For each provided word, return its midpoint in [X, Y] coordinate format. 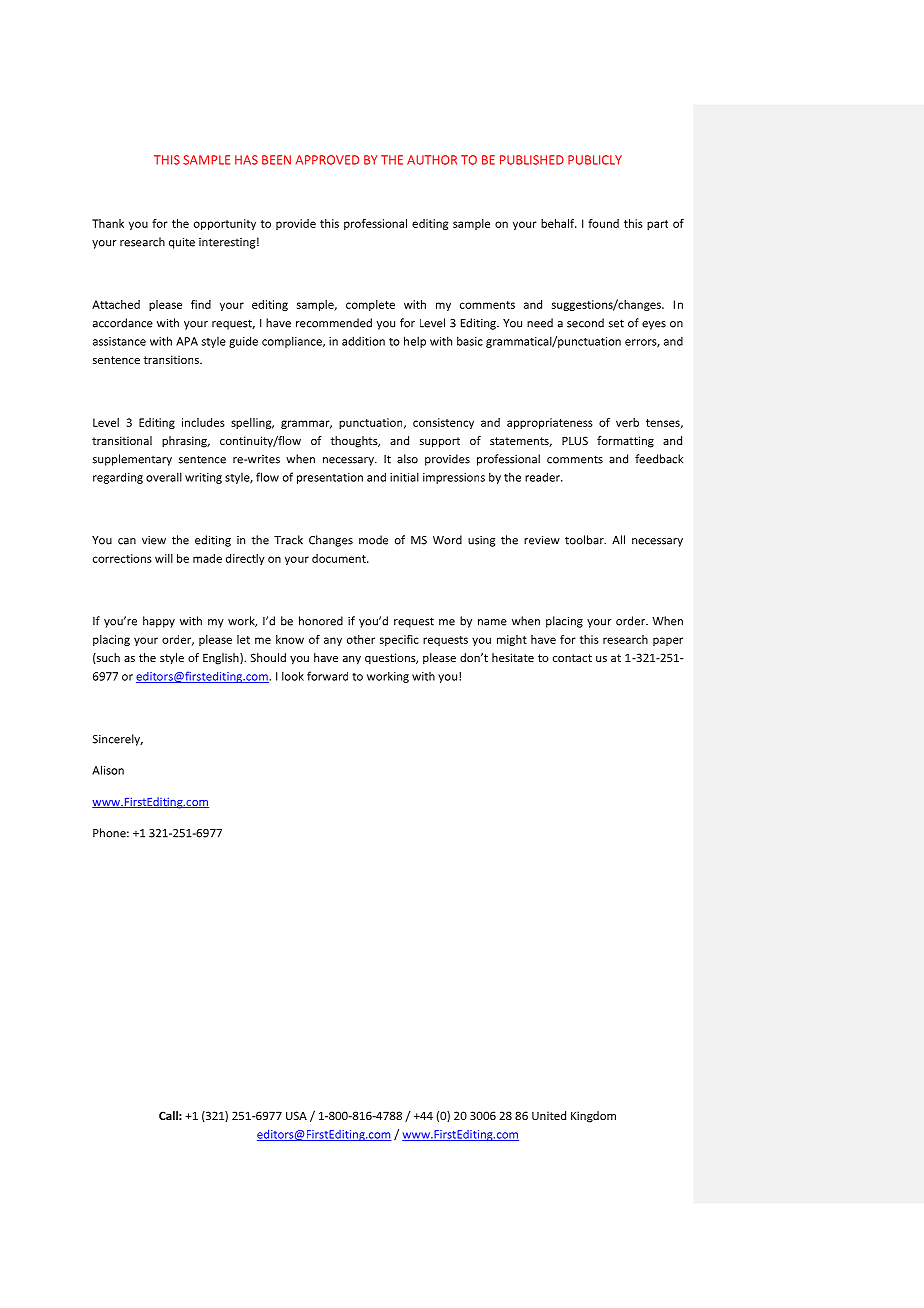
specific [399, 640]
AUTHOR [432, 160]
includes [203, 422]
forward [327, 676]
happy [159, 622]
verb [627, 422]
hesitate [513, 657]
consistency [443, 423]
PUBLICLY [595, 160]
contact [572, 658]
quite [182, 243]
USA [296, 1115]
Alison [108, 770]
